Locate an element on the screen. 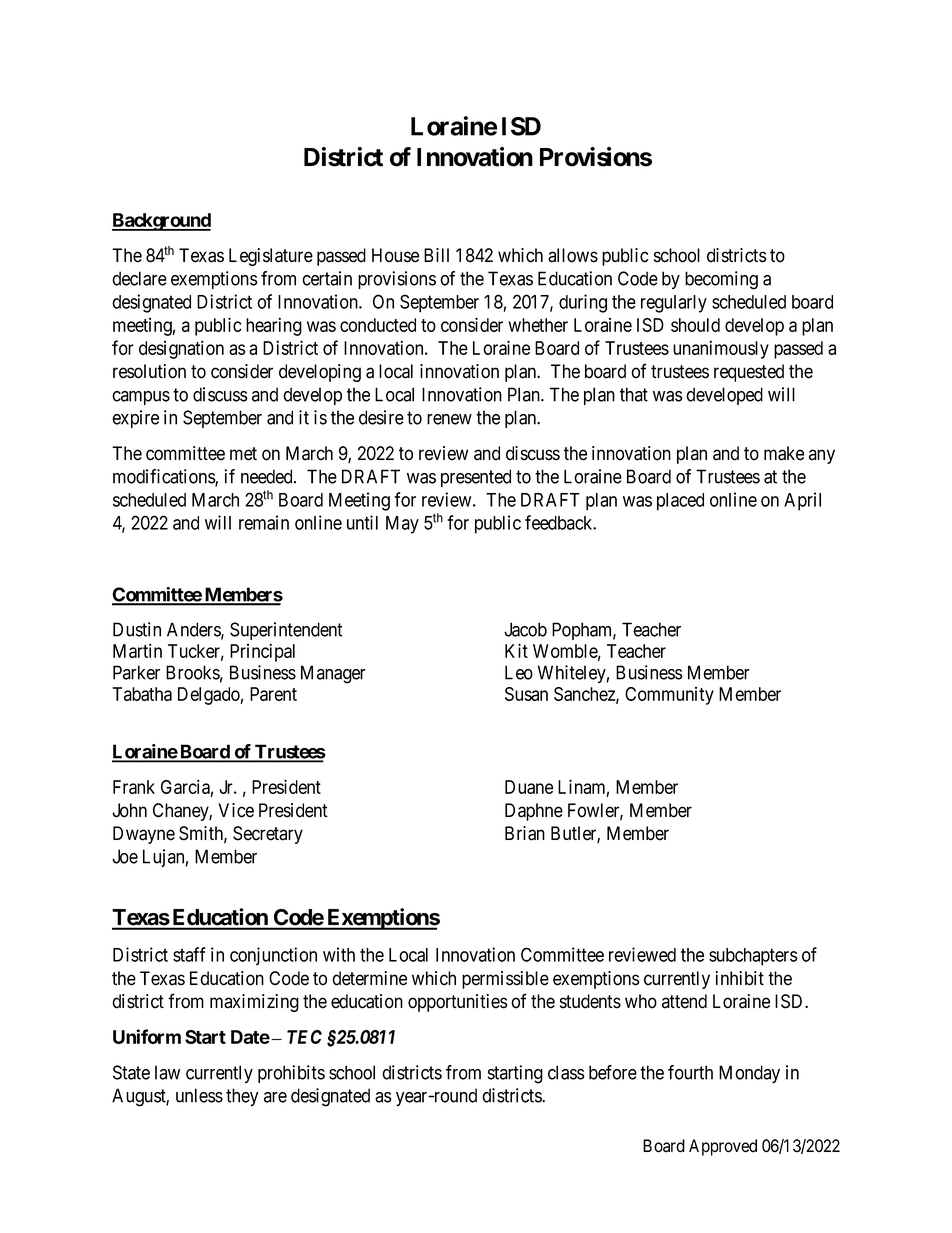 The width and height of the screenshot is (952, 1233). declare is located at coordinates (139, 278).
